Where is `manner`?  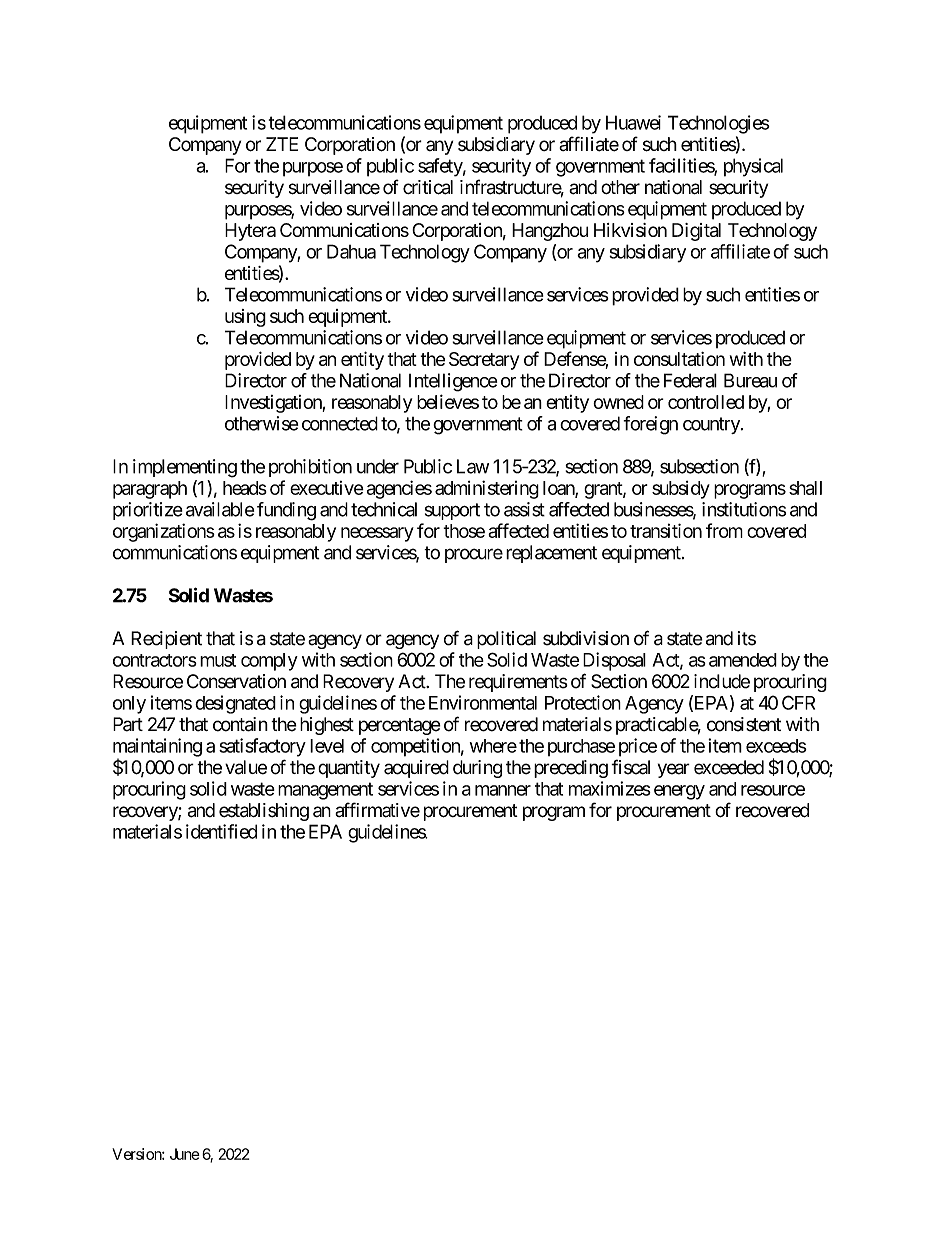 manner is located at coordinates (503, 790).
